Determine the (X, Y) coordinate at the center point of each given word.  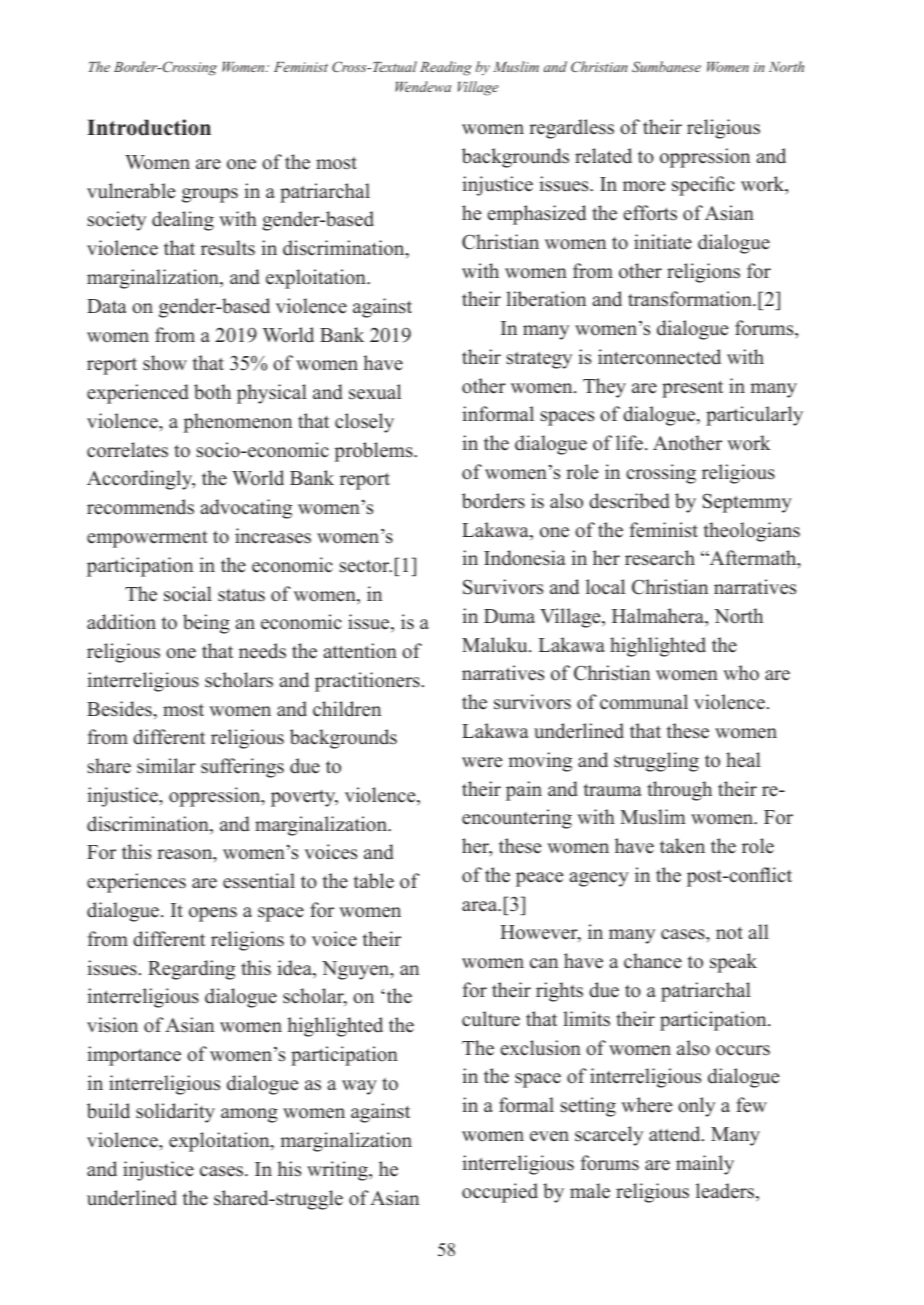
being (206, 624)
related (603, 156)
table (374, 881)
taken (682, 846)
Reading (446, 68)
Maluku (496, 645)
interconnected (659, 357)
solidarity (175, 1113)
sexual (375, 392)
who (741, 673)
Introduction (149, 127)
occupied (500, 1193)
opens (213, 914)
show (165, 363)
